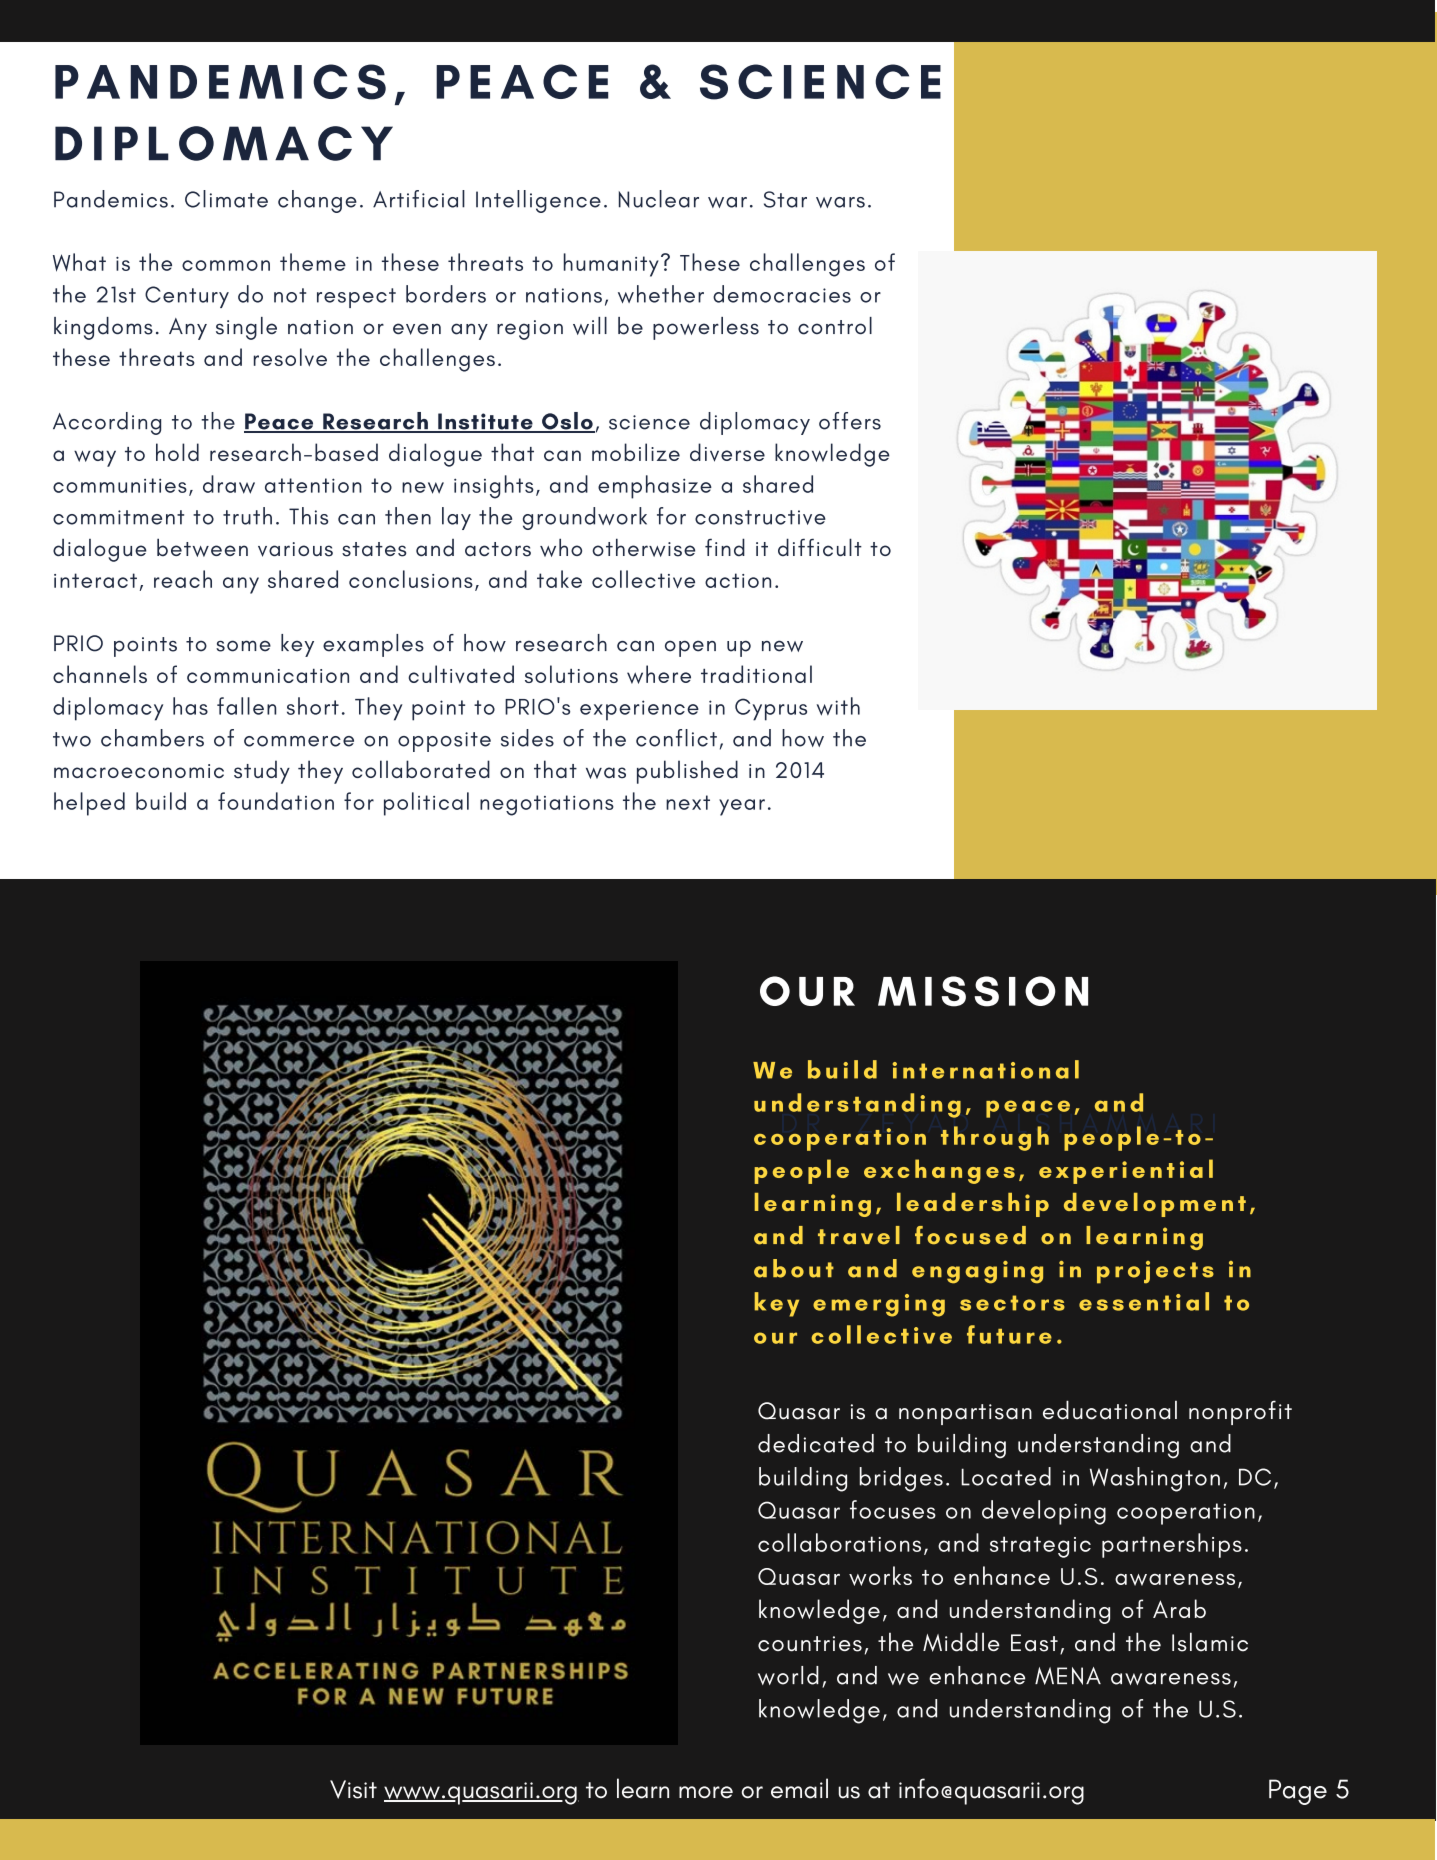 The height and width of the page is (1860, 1437). I want to click on Visit, so click(353, 1789).
